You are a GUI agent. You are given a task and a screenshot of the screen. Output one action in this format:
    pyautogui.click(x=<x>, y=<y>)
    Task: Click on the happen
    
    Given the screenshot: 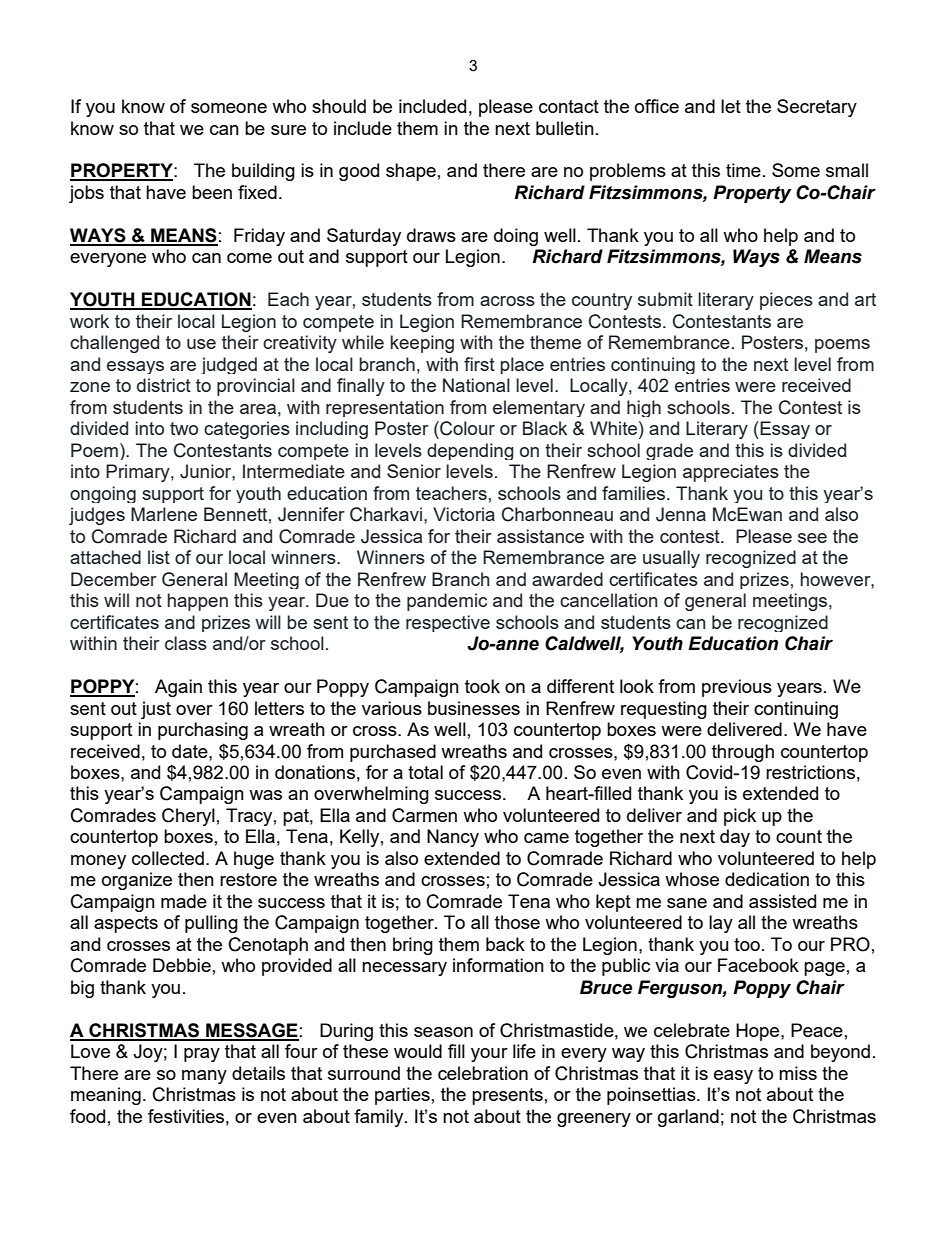 What is the action you would take?
    pyautogui.click(x=198, y=602)
